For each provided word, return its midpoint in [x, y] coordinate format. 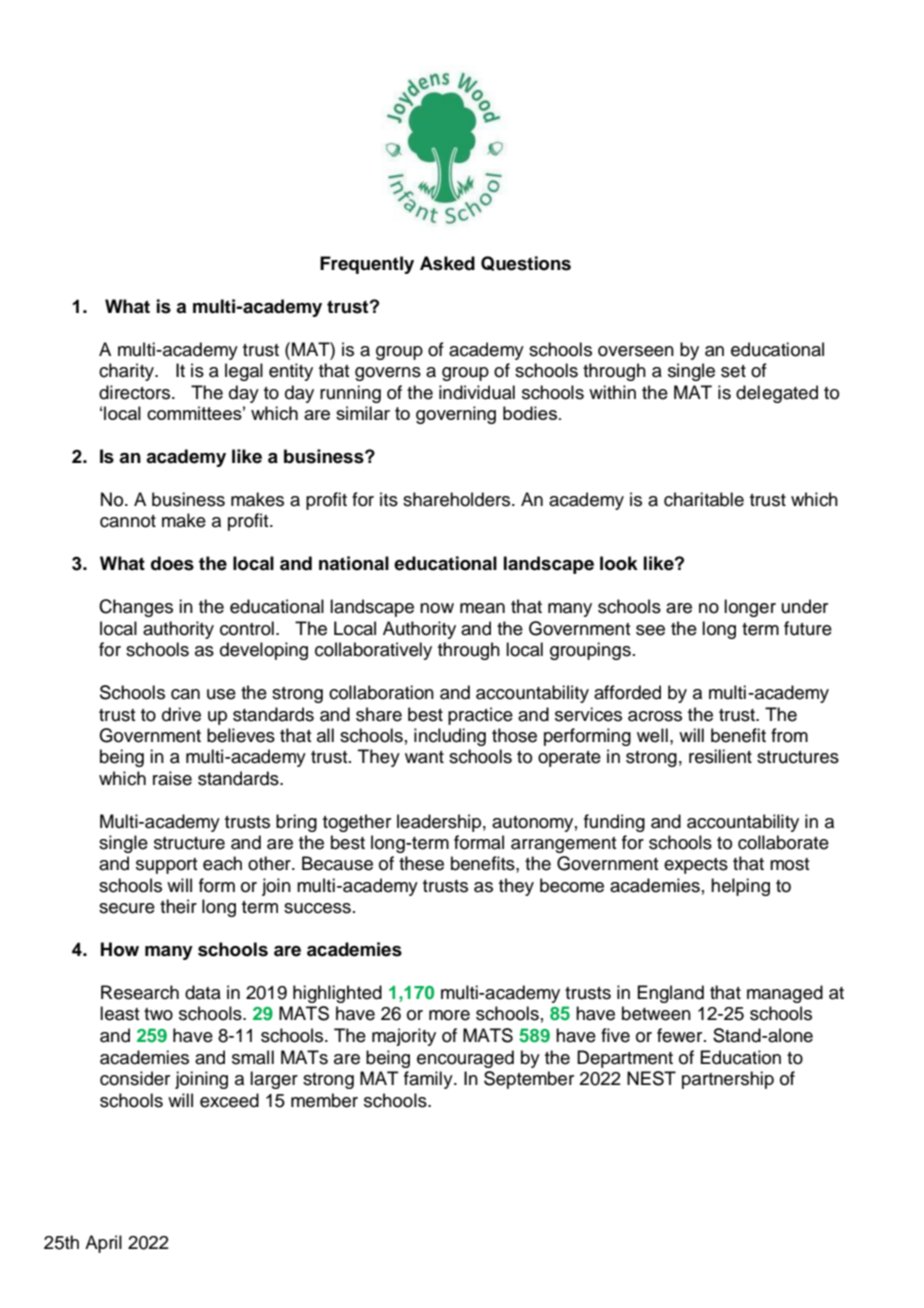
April [103, 1244]
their [178, 906]
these [421, 863]
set [733, 371]
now [437, 608]
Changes [136, 608]
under [805, 606]
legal [244, 372]
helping [740, 887]
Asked [447, 263]
